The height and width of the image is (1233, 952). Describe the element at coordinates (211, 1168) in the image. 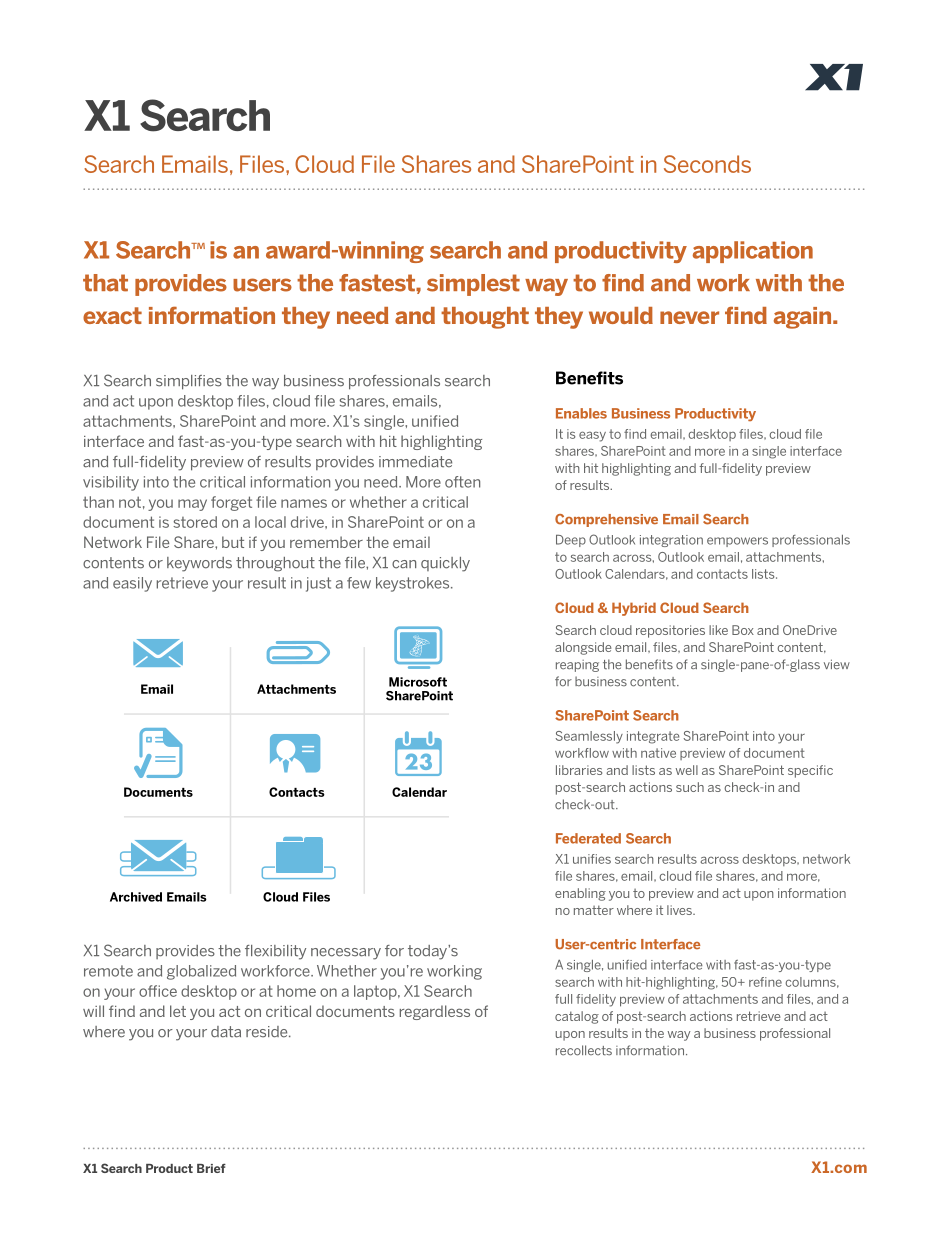

I see `Brief` at that location.
